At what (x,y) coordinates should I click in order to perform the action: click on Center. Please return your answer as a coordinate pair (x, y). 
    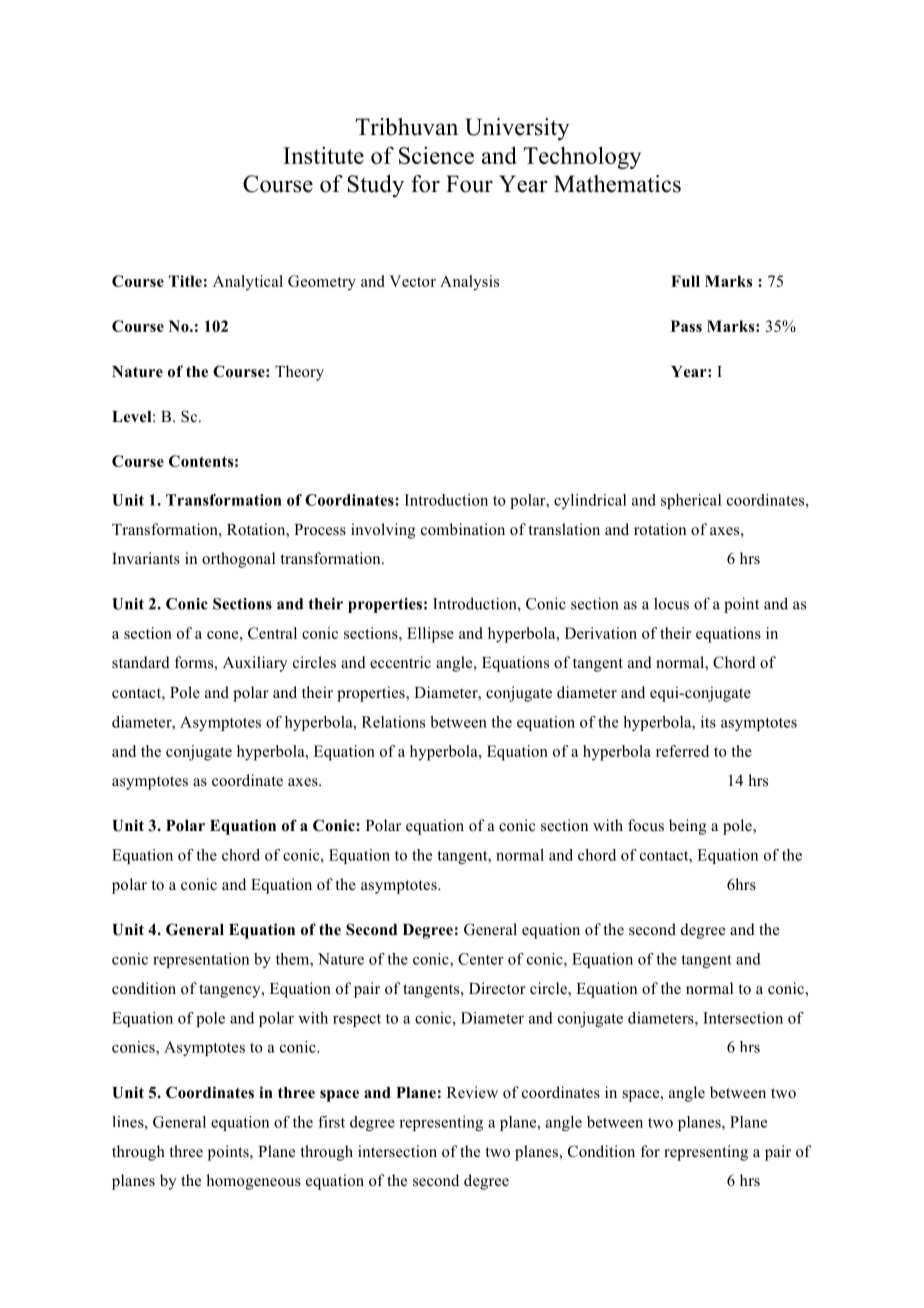
    Looking at the image, I should click on (481, 959).
